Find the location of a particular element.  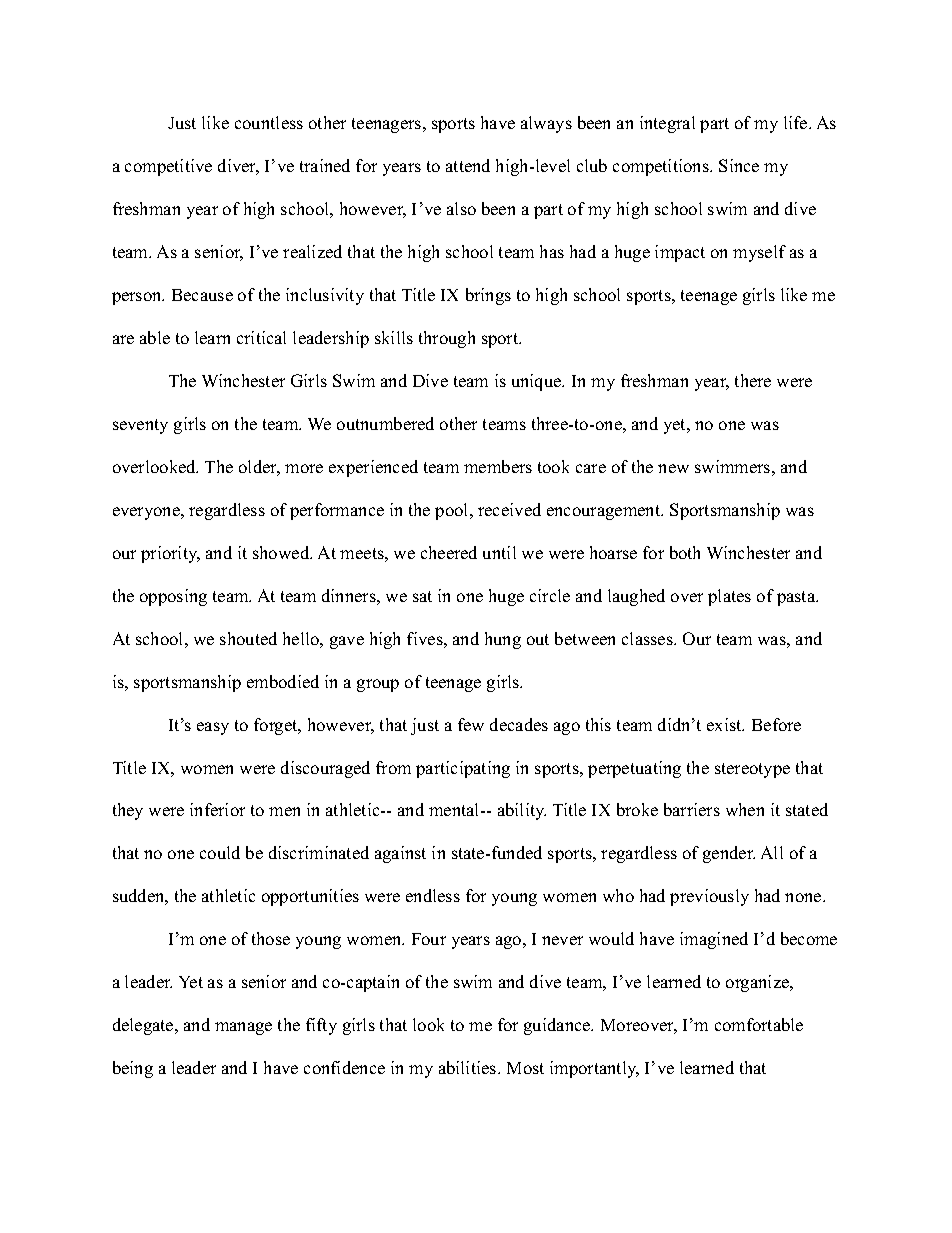

opposing is located at coordinates (173, 597).
